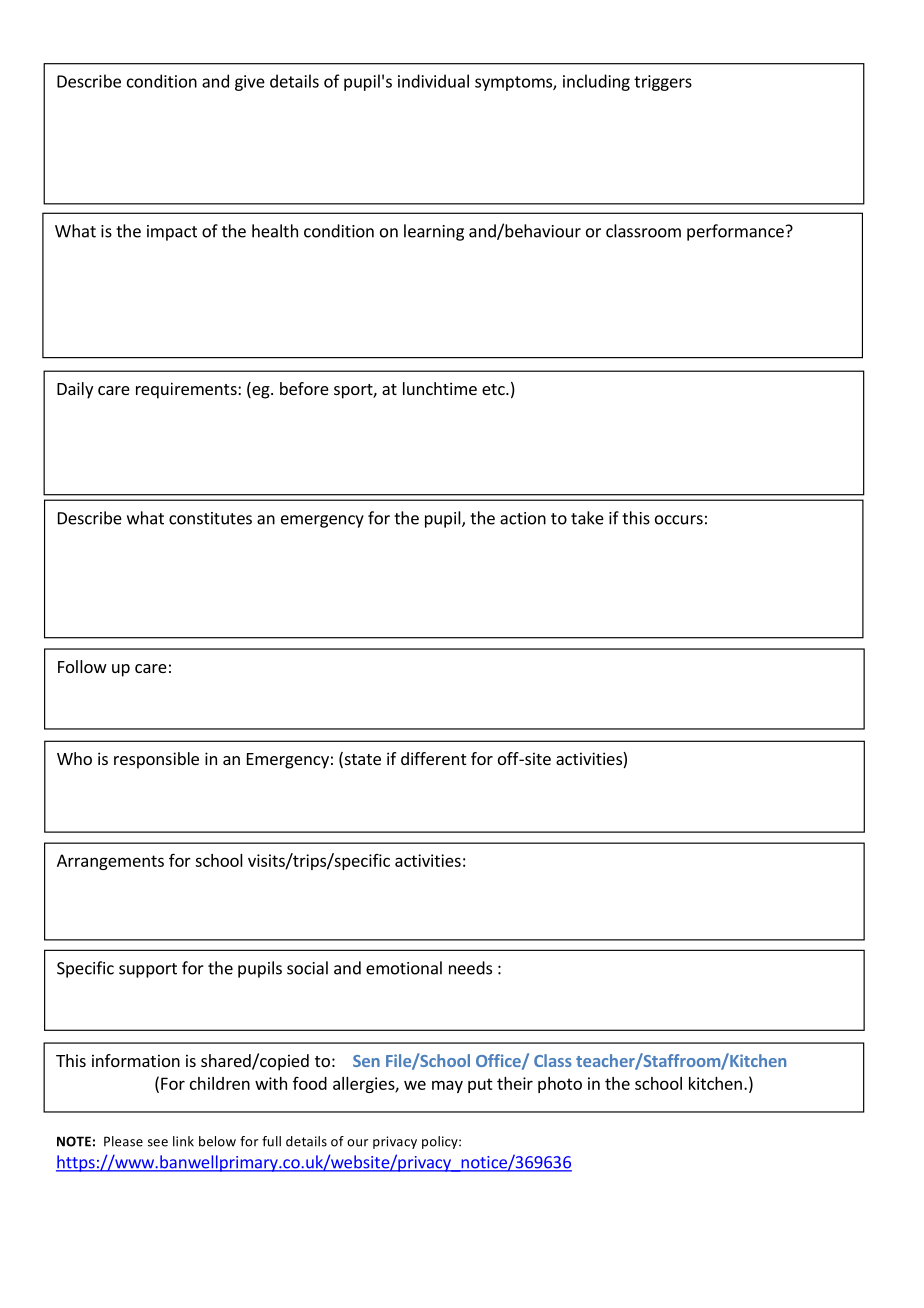  I want to click on photo, so click(560, 1085).
